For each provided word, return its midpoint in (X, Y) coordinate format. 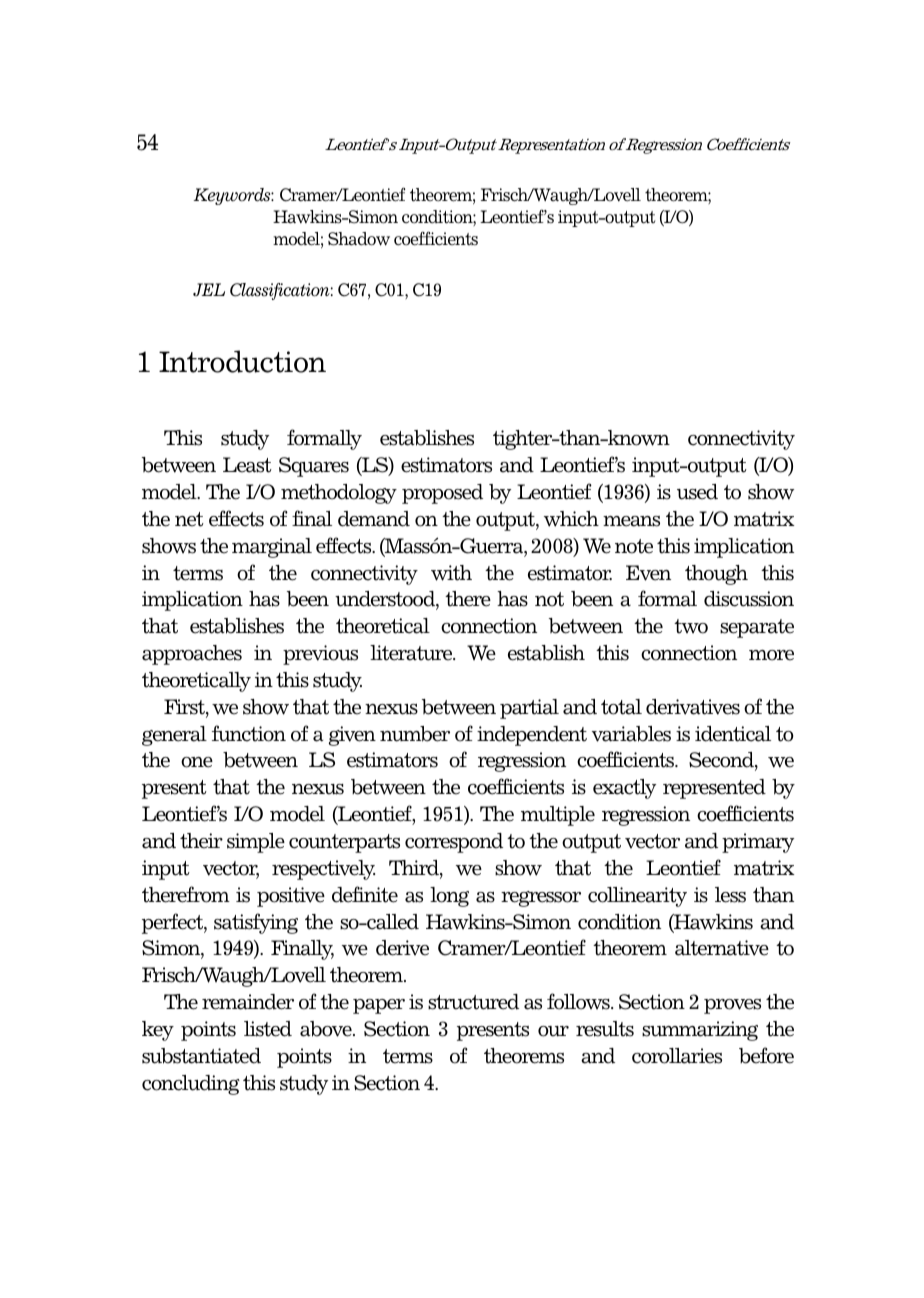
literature (412, 653)
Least (247, 465)
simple (256, 843)
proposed (442, 494)
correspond (454, 843)
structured (473, 1002)
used (697, 492)
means (631, 521)
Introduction (242, 361)
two (691, 626)
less (730, 895)
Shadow (359, 239)
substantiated (201, 1056)
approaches (192, 655)
